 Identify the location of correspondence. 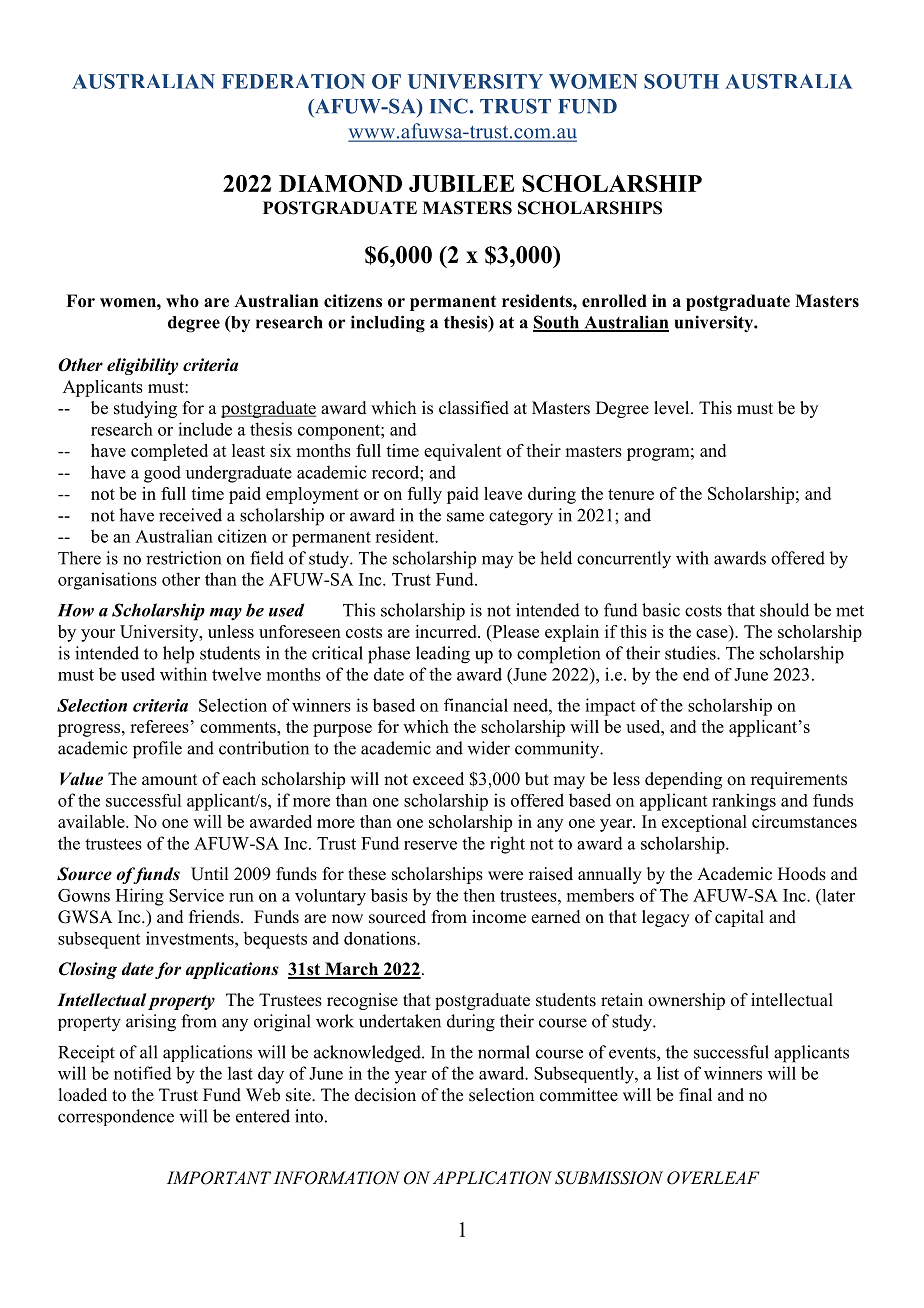
(116, 1117).
